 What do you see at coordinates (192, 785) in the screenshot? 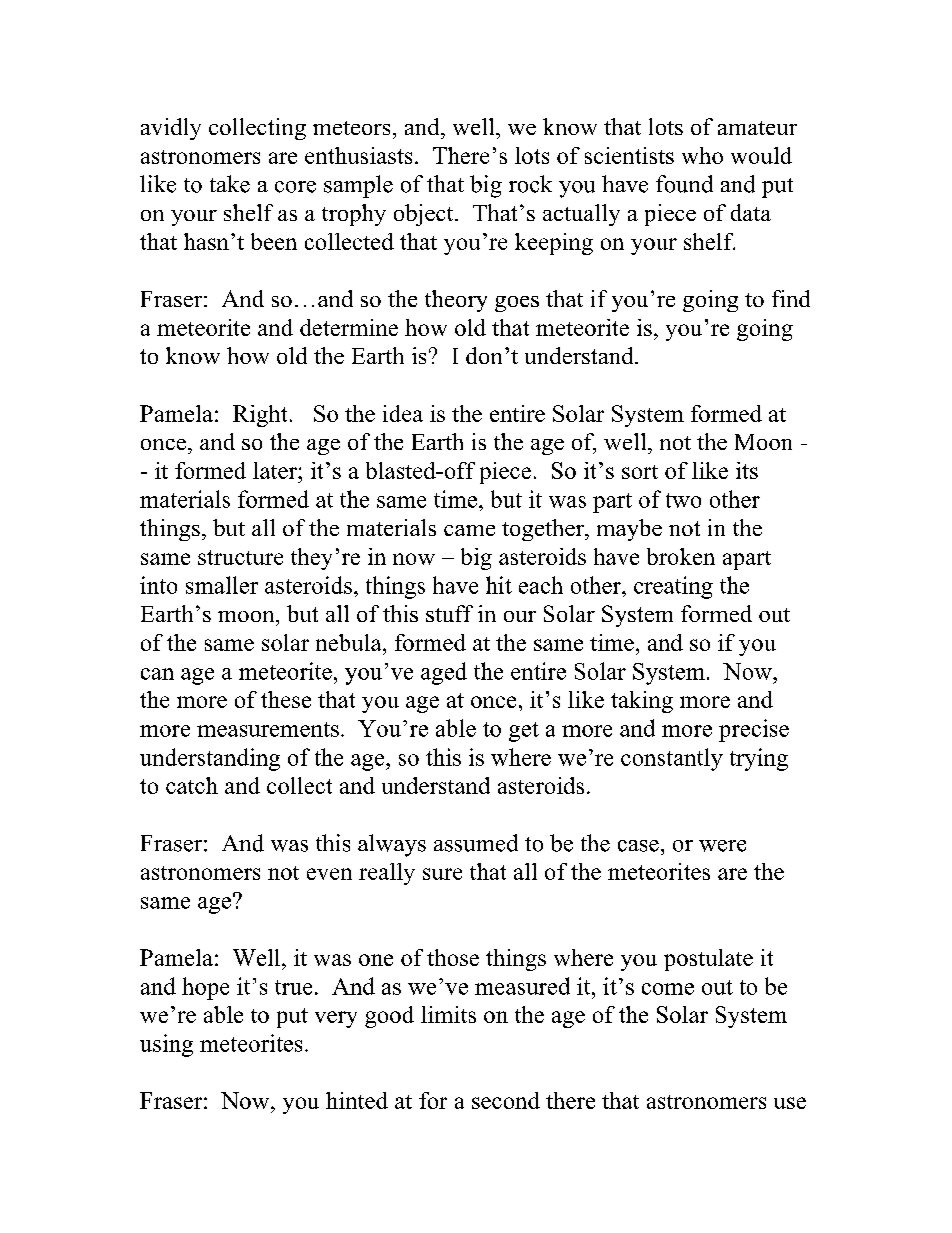
I see `catch` at bounding box center [192, 785].
